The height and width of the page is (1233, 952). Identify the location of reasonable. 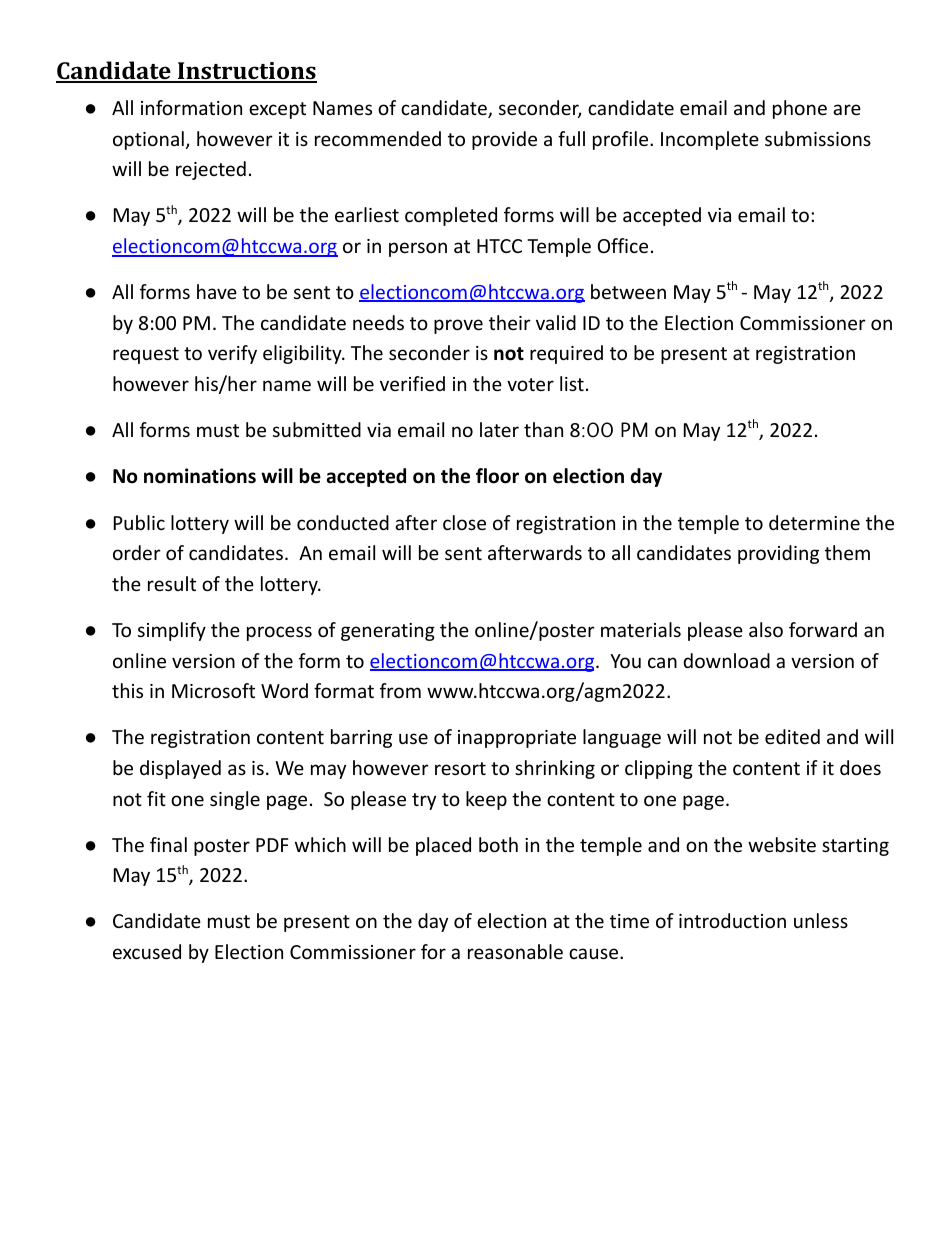
(515, 951).
